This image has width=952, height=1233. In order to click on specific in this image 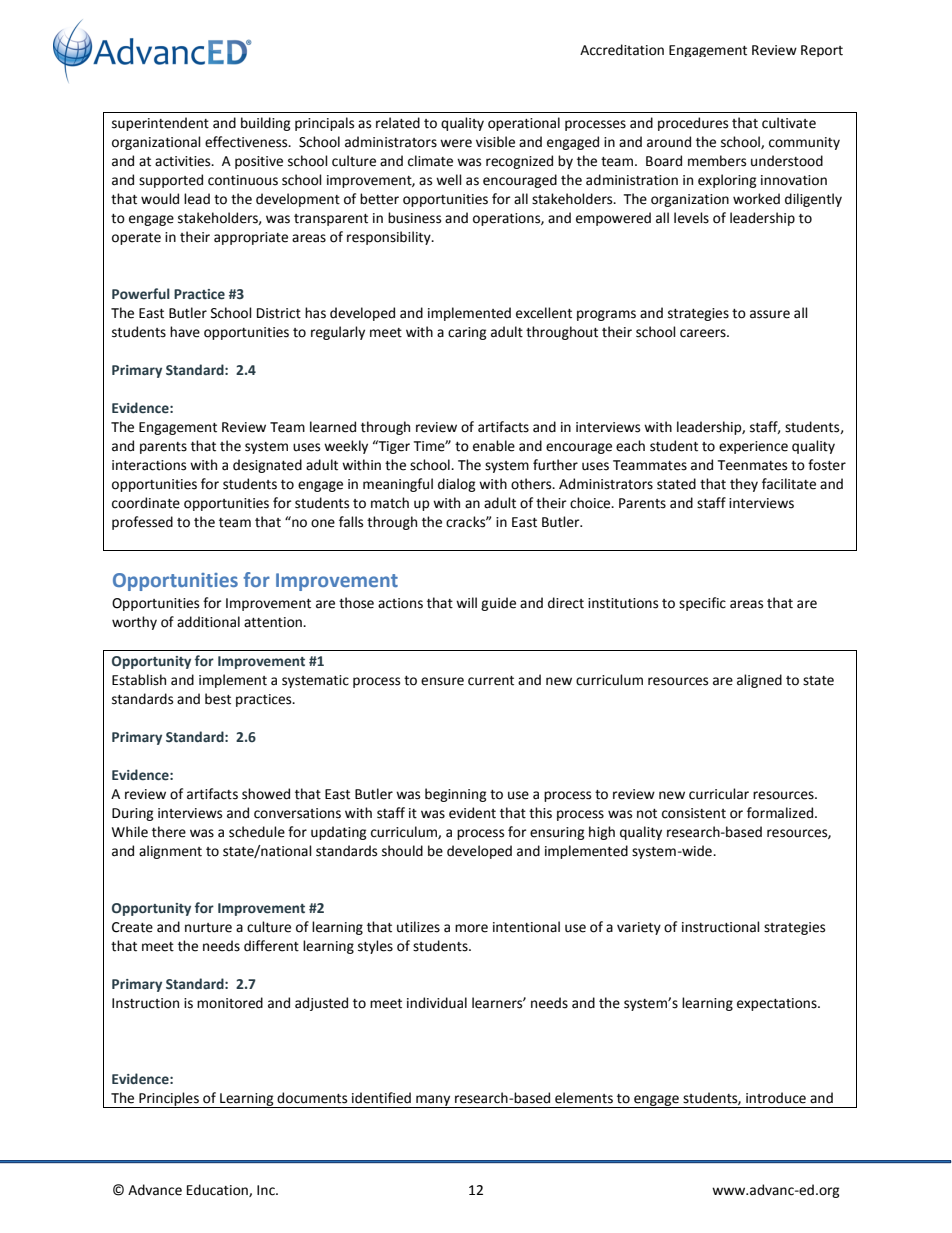, I will do `click(702, 604)`.
